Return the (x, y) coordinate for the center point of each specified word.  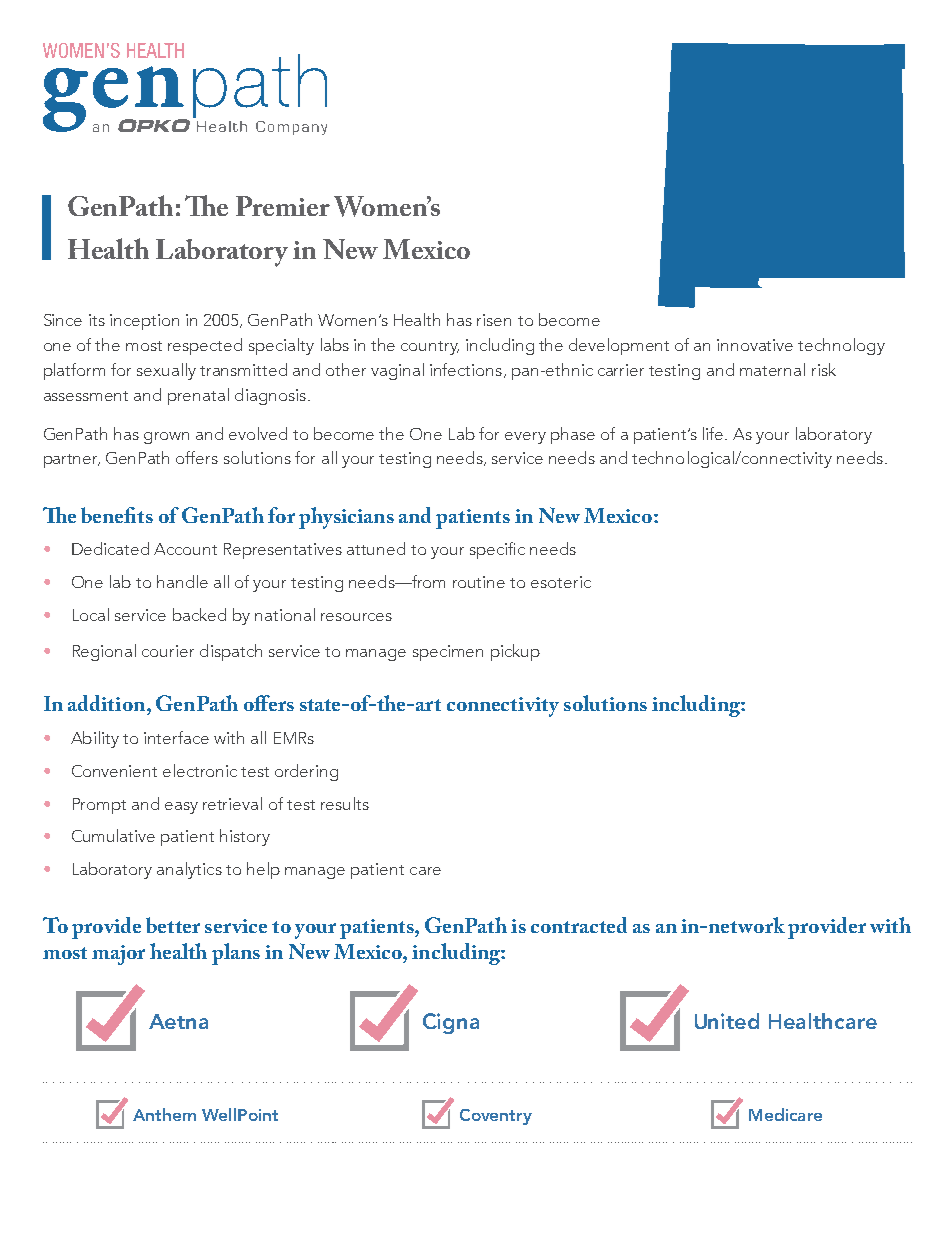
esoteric (561, 582)
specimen (448, 653)
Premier (283, 206)
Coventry (496, 1117)
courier (168, 651)
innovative (755, 345)
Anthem (164, 1114)
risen (494, 320)
